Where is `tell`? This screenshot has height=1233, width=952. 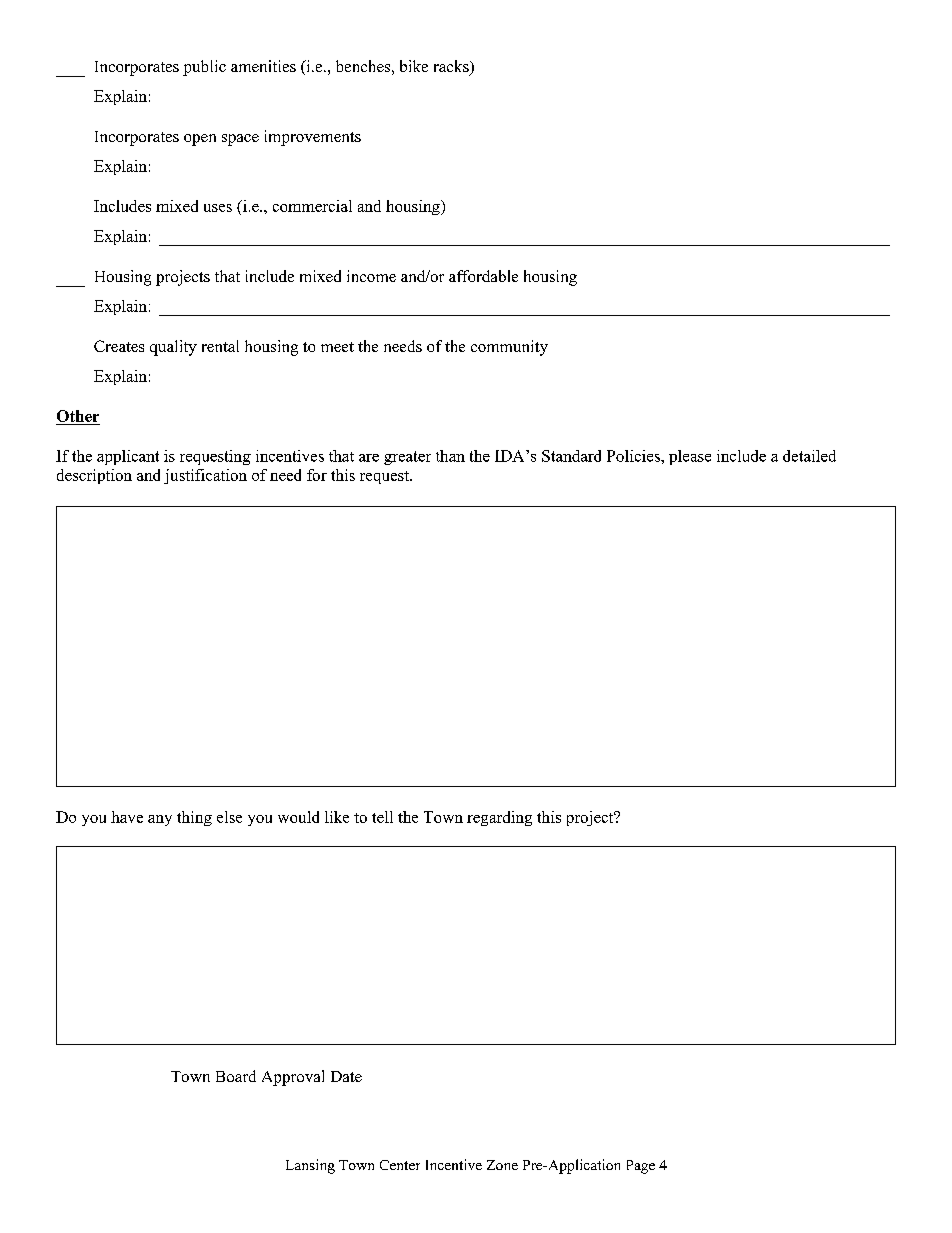
tell is located at coordinates (382, 817).
